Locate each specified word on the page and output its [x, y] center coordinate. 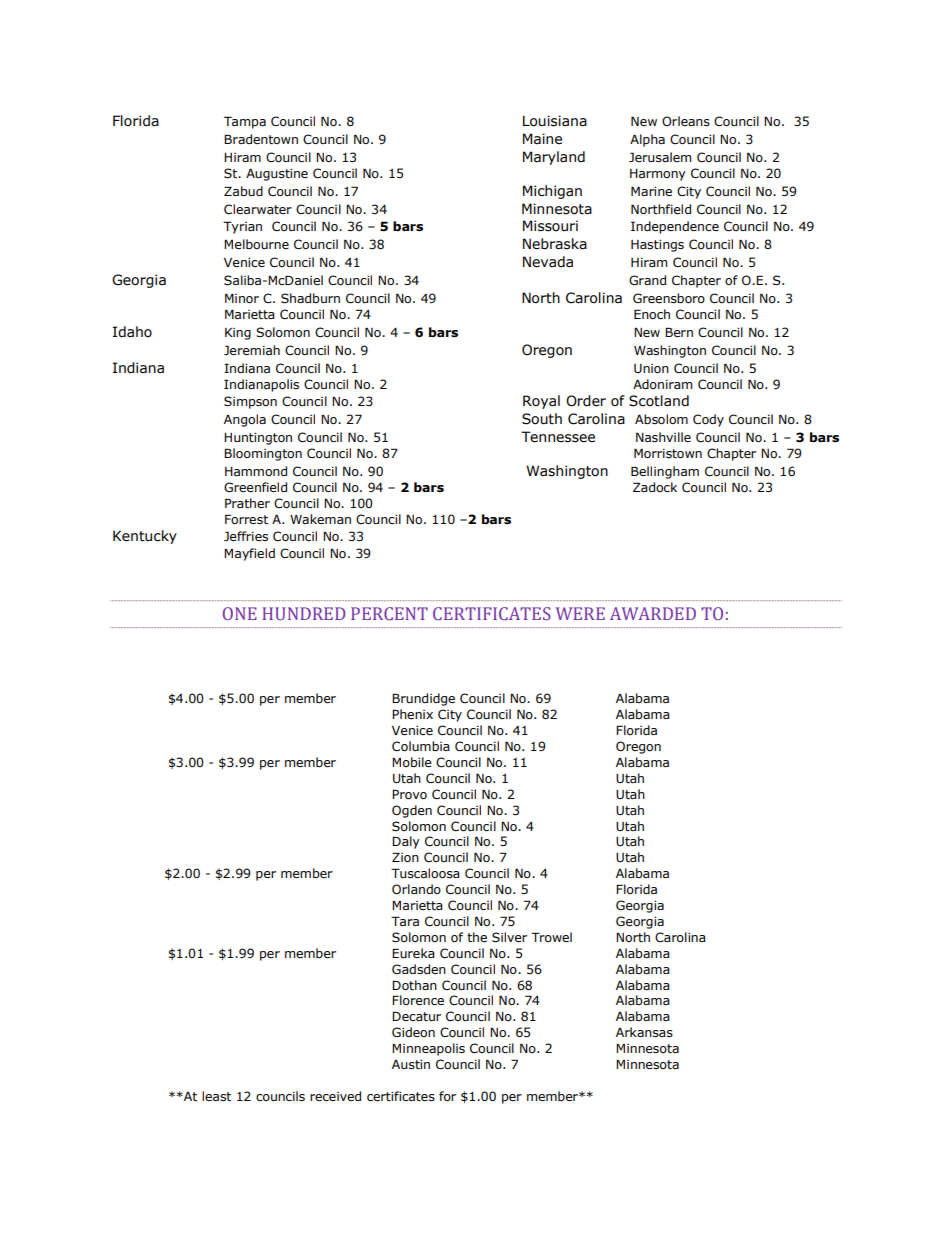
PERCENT [389, 613]
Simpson [250, 402]
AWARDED [653, 613]
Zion [405, 857]
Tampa [245, 122]
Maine [542, 139]
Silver [509, 937]
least [216, 1096]
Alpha [647, 140]
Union [651, 368]
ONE [240, 613]
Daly [406, 842]
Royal [541, 402]
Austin [411, 1065]
